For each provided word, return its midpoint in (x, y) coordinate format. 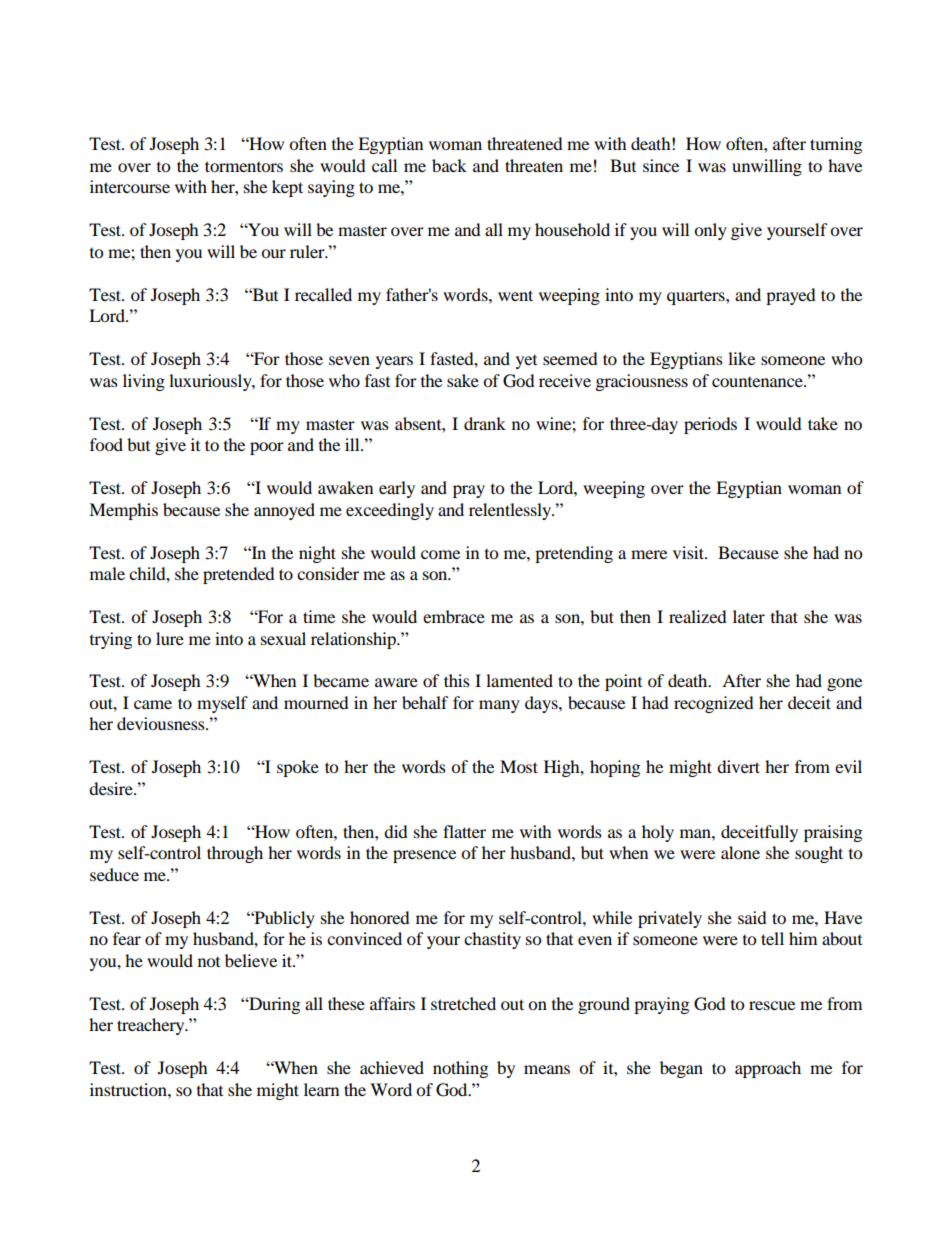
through (235, 854)
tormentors (244, 166)
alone (740, 852)
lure (170, 638)
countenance (758, 382)
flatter (464, 831)
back (449, 165)
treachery (152, 1026)
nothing (460, 1069)
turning (836, 145)
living (144, 382)
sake (463, 380)
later (749, 616)
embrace (454, 616)
